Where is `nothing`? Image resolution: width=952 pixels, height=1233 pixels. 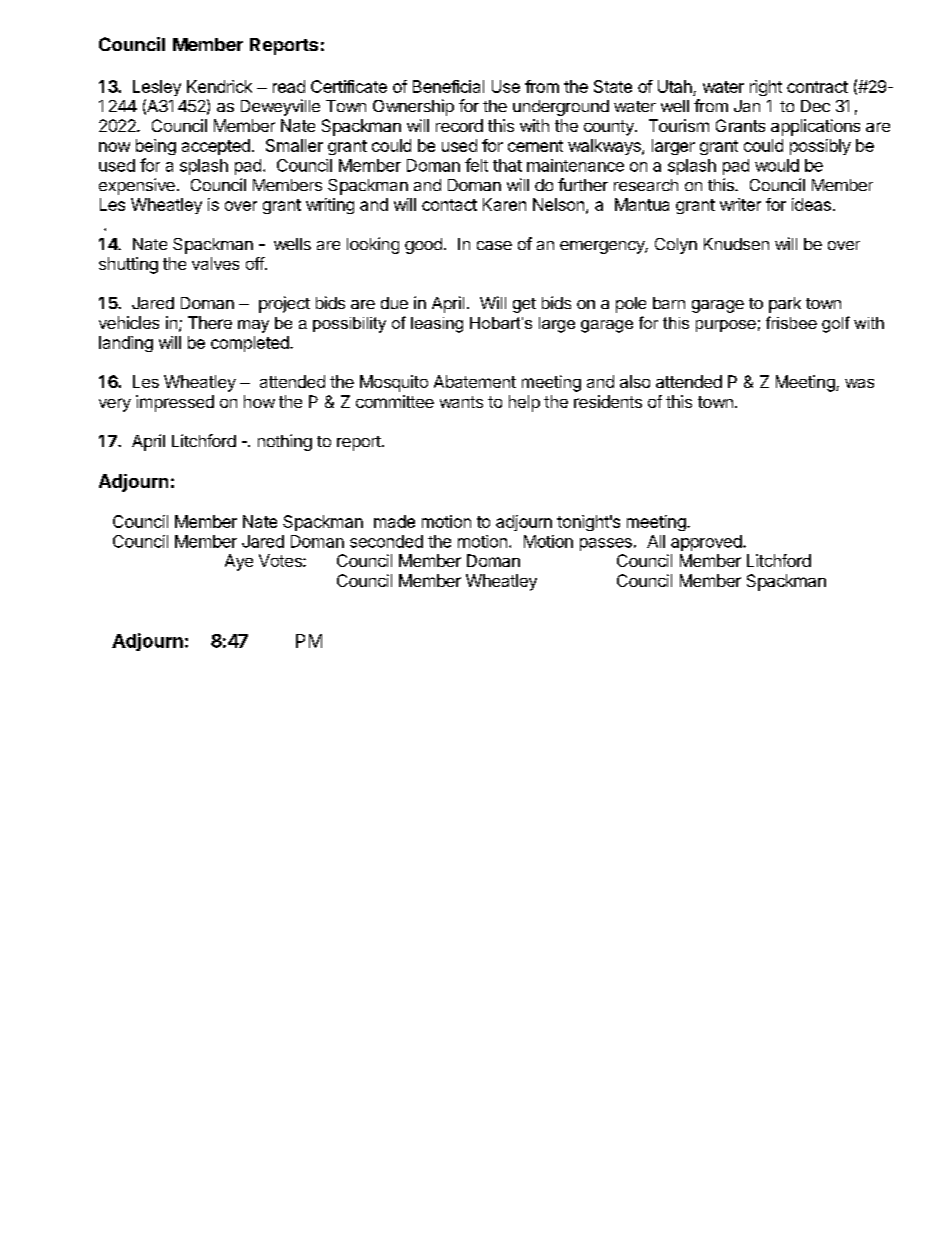
nothing is located at coordinates (285, 442).
